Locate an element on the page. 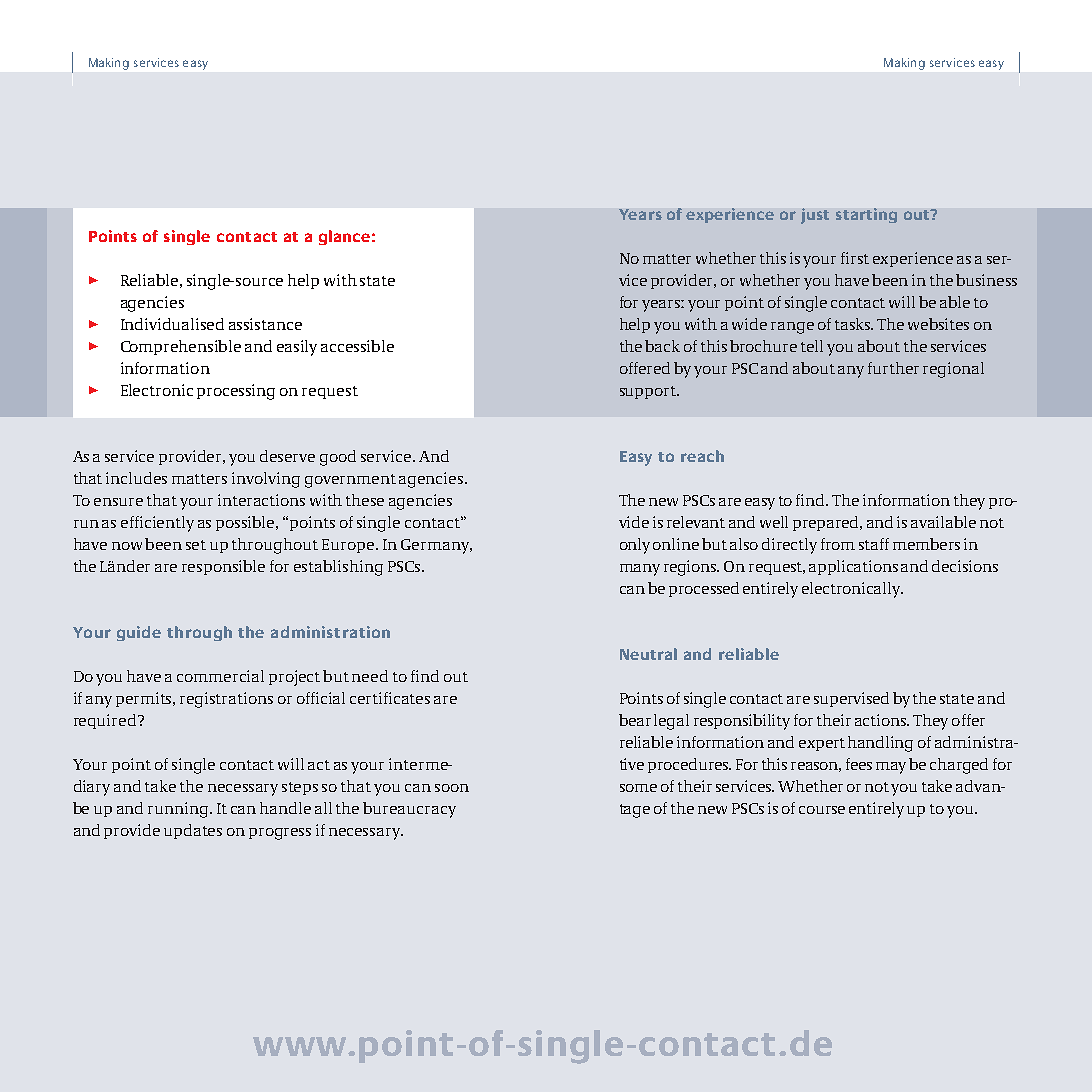 The image size is (1092, 1092). just is located at coordinates (815, 216).
